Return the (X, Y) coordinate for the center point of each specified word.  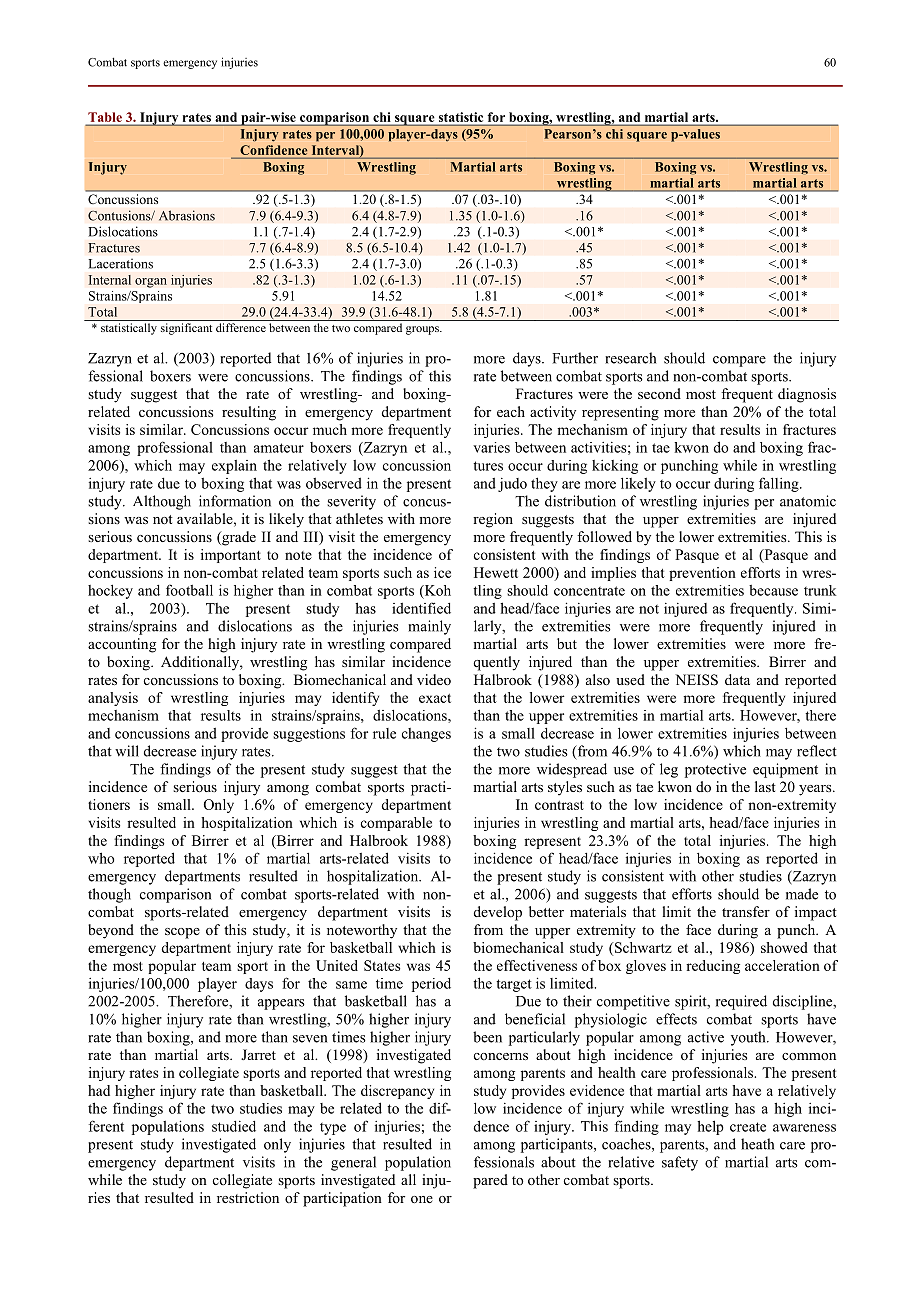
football (189, 590)
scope (182, 933)
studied (234, 1126)
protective (715, 770)
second (659, 393)
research (630, 358)
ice (442, 572)
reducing (713, 967)
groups (423, 330)
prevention (702, 574)
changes (426, 735)
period (431, 985)
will (127, 751)
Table (105, 117)
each (511, 411)
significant (186, 329)
